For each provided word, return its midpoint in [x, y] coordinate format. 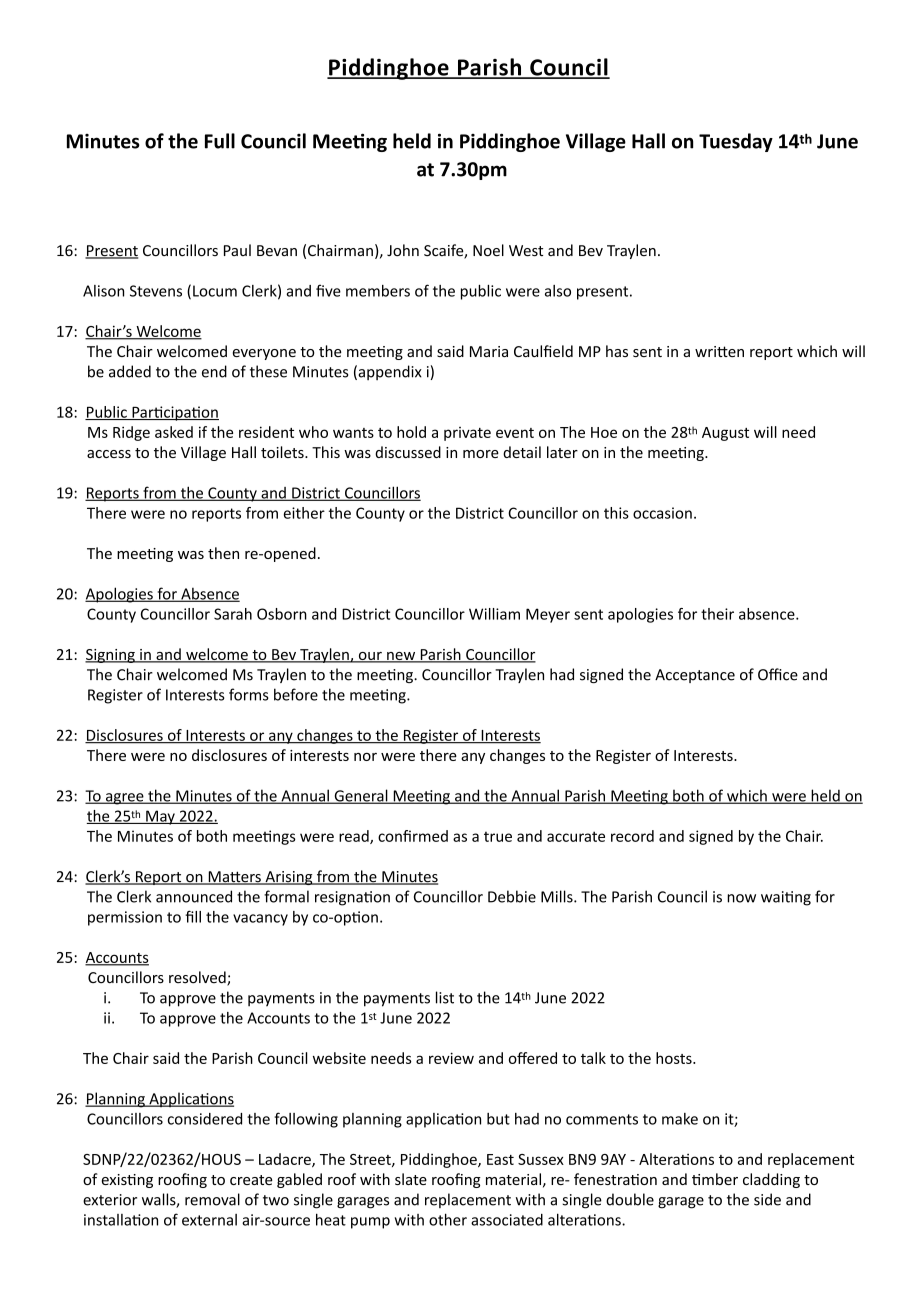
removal [212, 1199]
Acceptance [695, 676]
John [403, 250]
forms [249, 694]
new [401, 657]
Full [220, 141]
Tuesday [736, 142]
